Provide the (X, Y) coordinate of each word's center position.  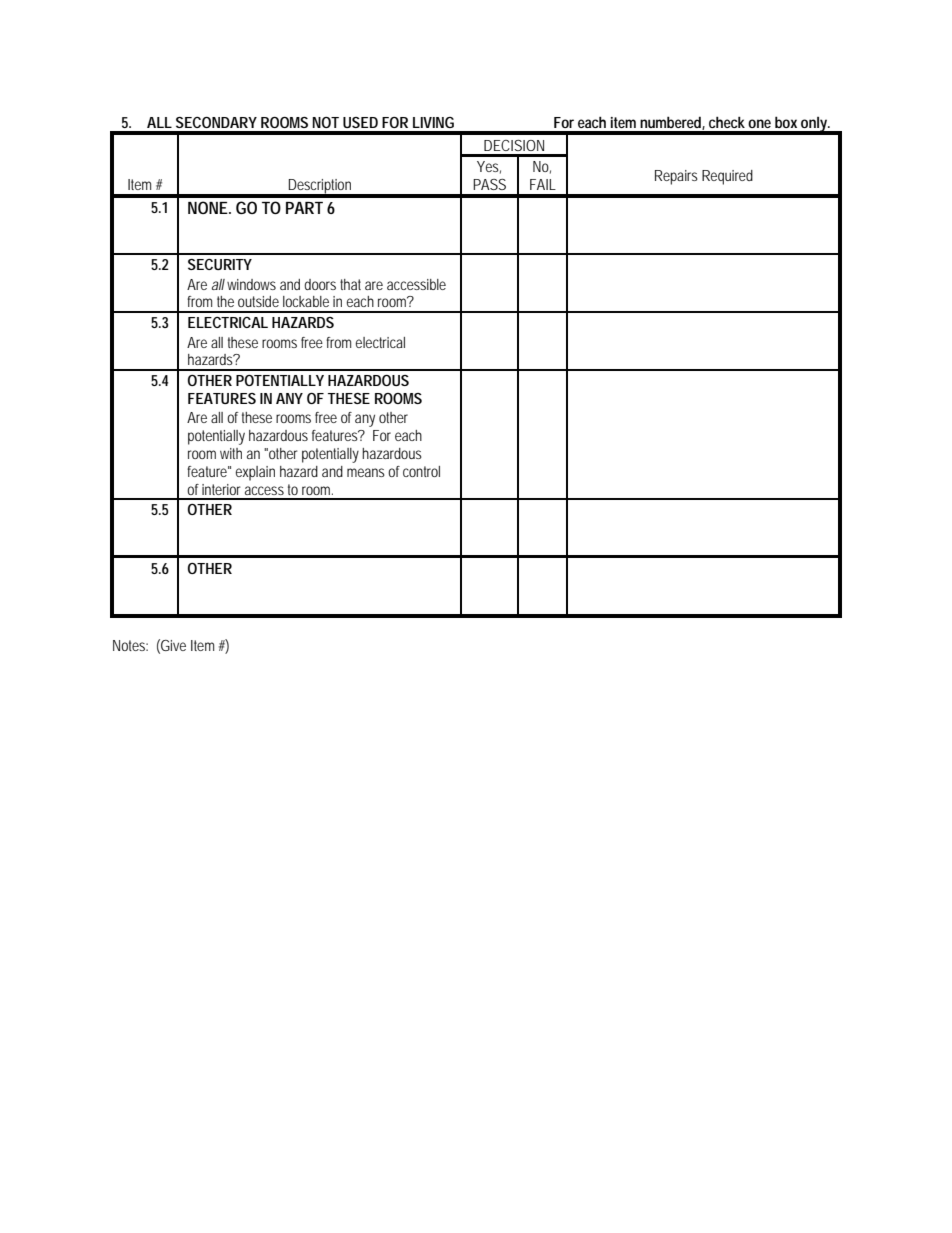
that (350, 284)
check (727, 122)
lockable (306, 301)
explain (255, 473)
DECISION (514, 145)
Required (727, 177)
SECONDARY (216, 122)
